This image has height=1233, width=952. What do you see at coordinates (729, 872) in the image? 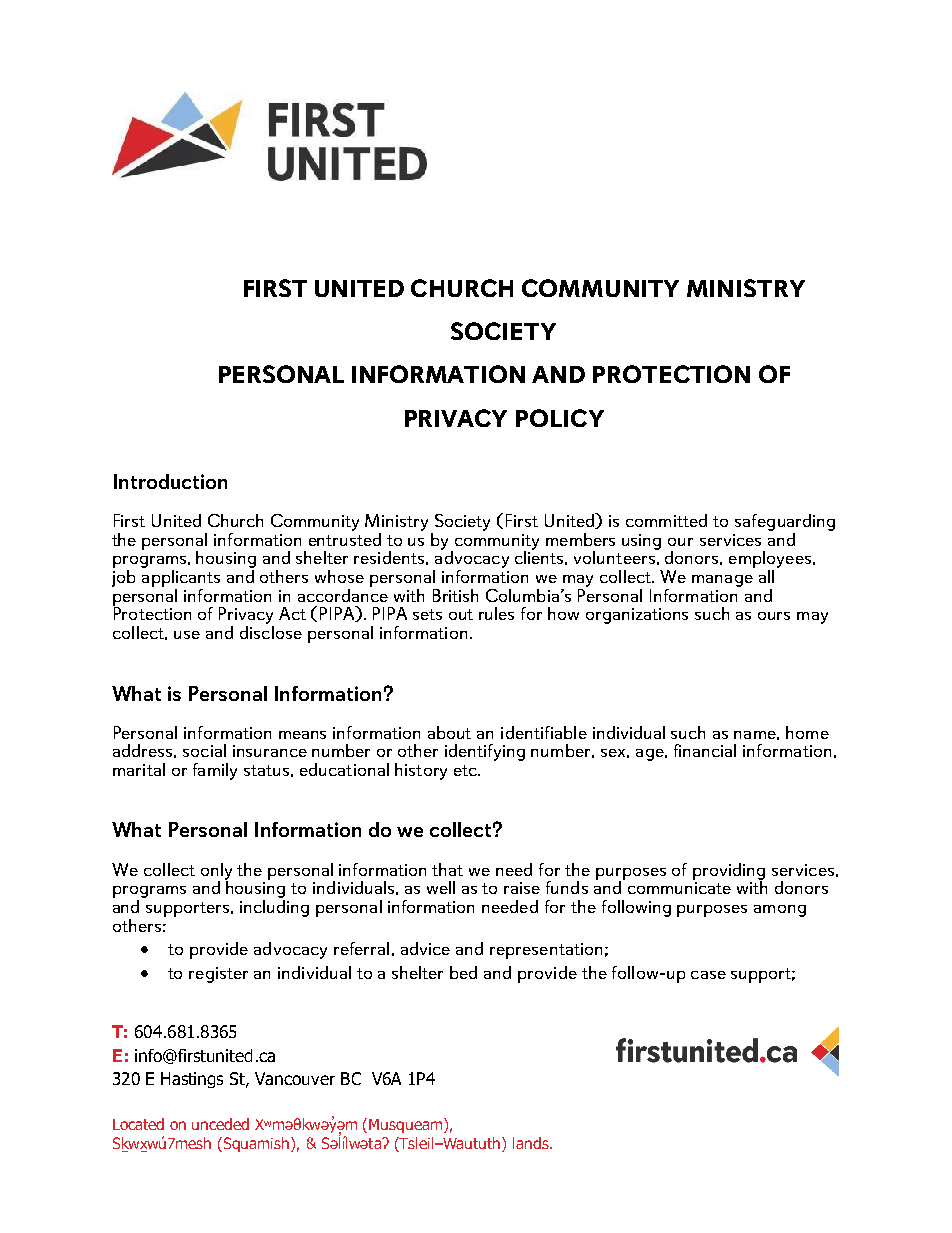
I see `providing` at bounding box center [729, 872].
